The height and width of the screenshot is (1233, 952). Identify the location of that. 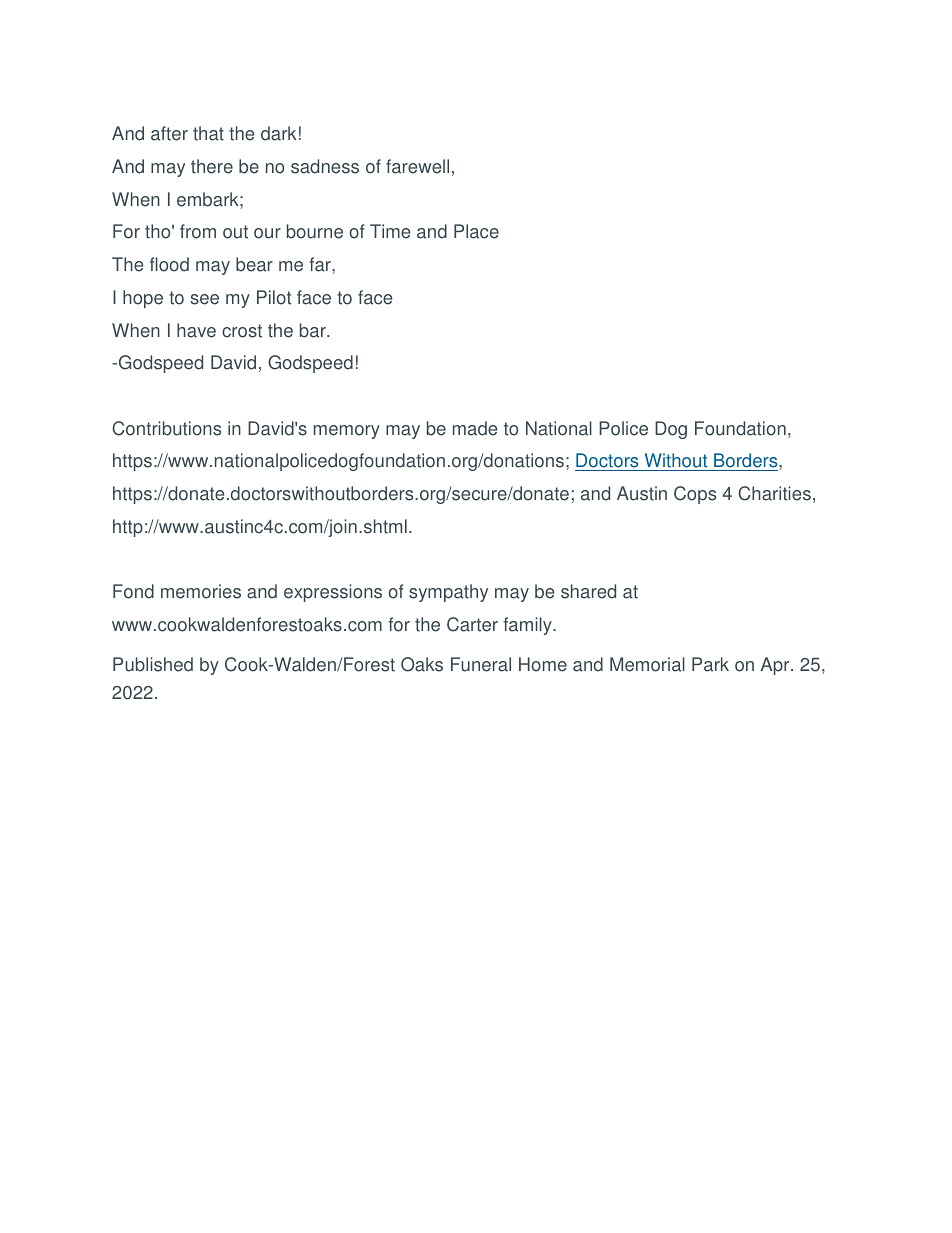
(208, 133).
